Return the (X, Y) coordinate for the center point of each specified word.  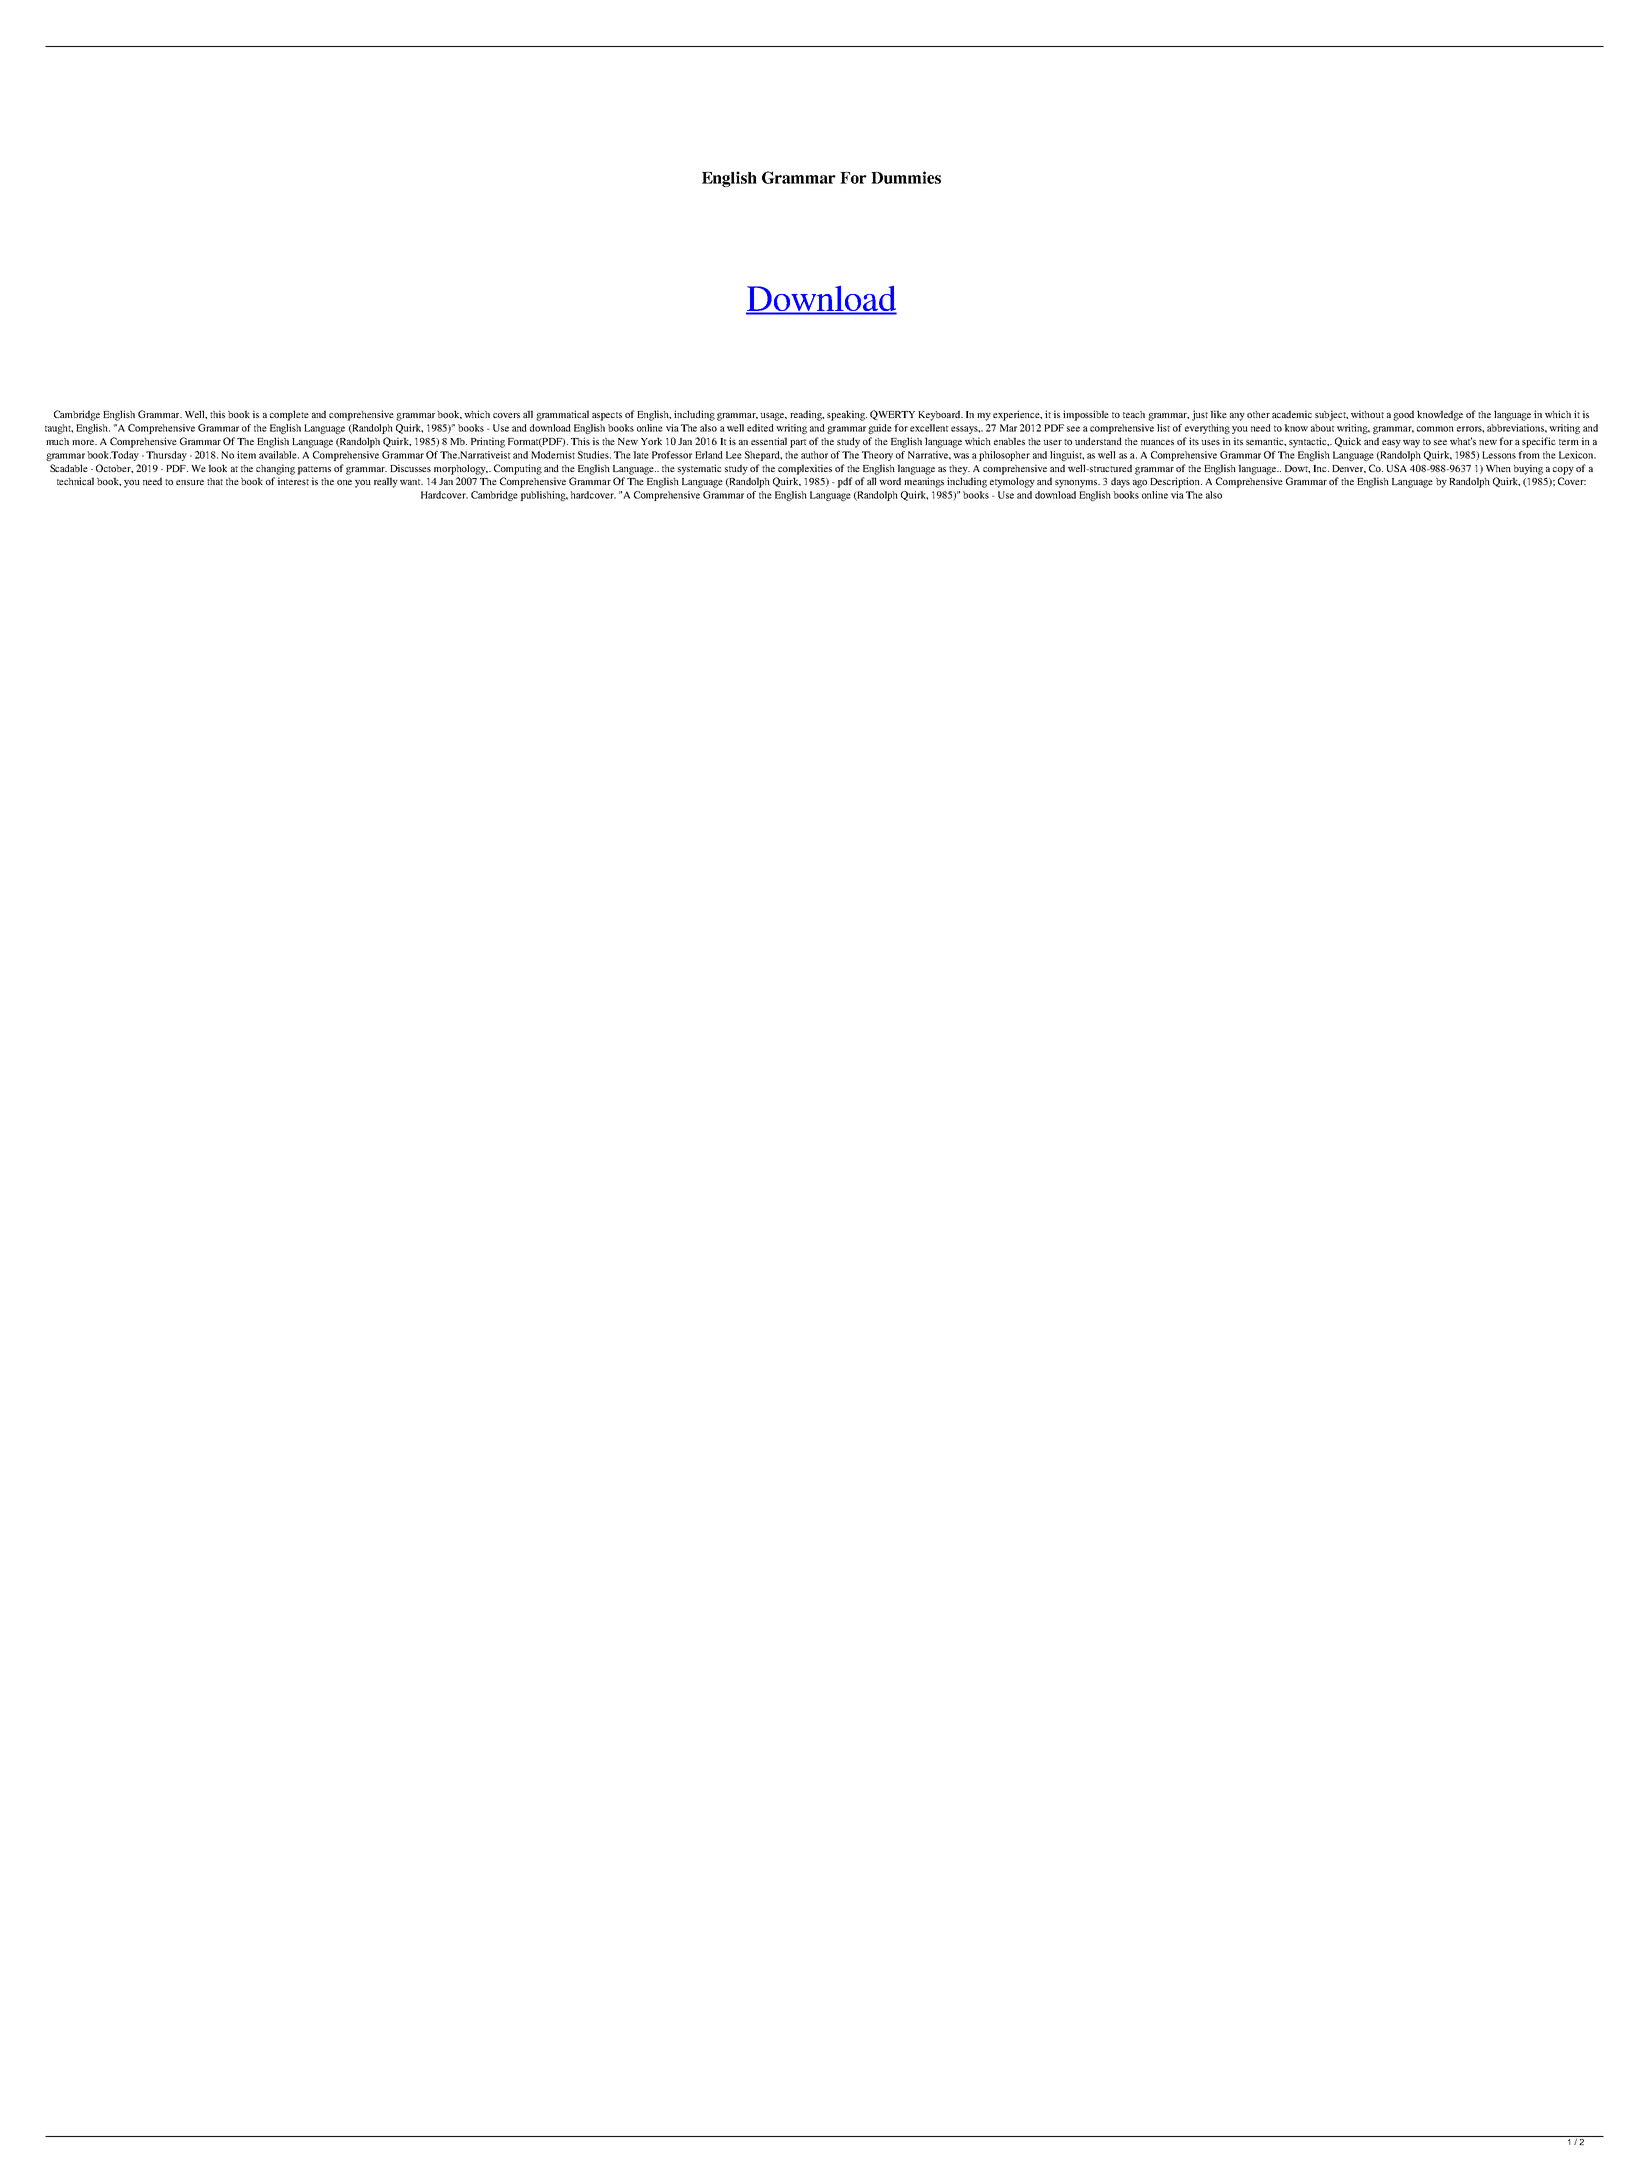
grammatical (562, 415)
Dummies (906, 177)
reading (807, 415)
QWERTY (892, 415)
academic (1292, 414)
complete (289, 415)
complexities (805, 469)
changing (275, 469)
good (1403, 415)
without (1367, 414)
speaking (847, 415)
